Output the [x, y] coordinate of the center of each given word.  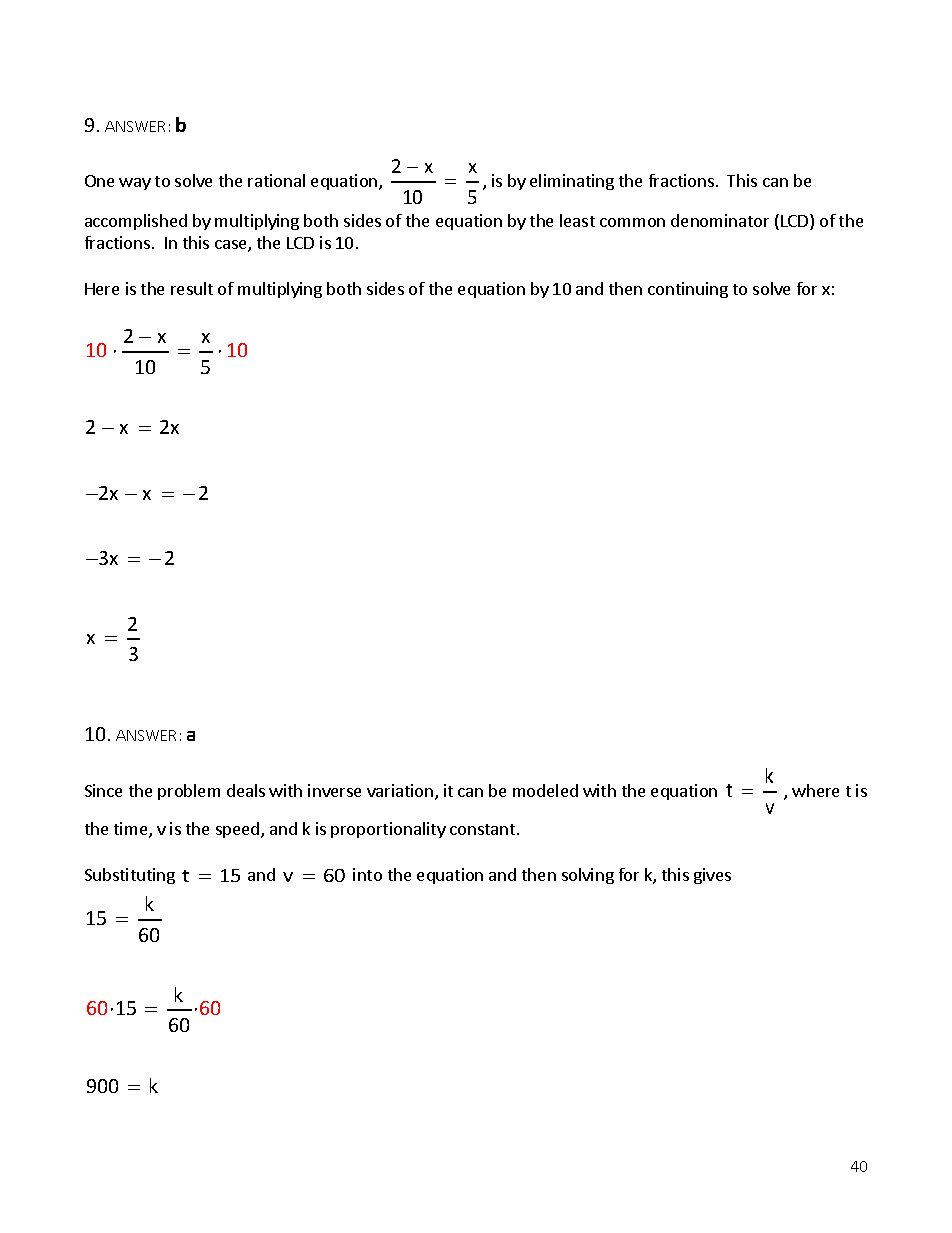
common [632, 222]
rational [276, 180]
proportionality [388, 830]
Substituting [130, 876]
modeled [545, 790]
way [135, 184]
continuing [688, 290]
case [232, 246]
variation [400, 790]
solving [588, 876]
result [192, 288]
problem [189, 792]
